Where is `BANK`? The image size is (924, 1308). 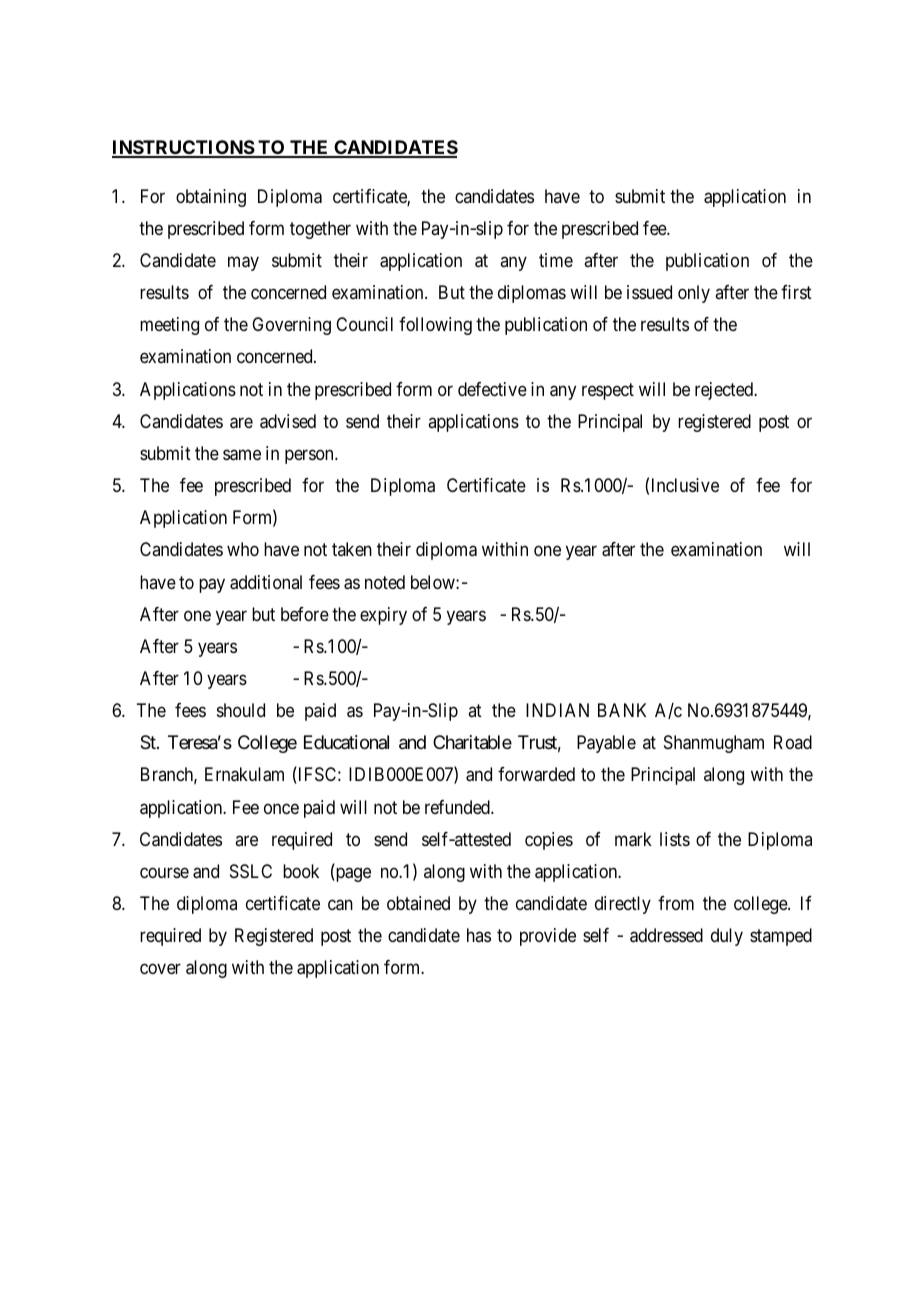 BANK is located at coordinates (622, 710).
